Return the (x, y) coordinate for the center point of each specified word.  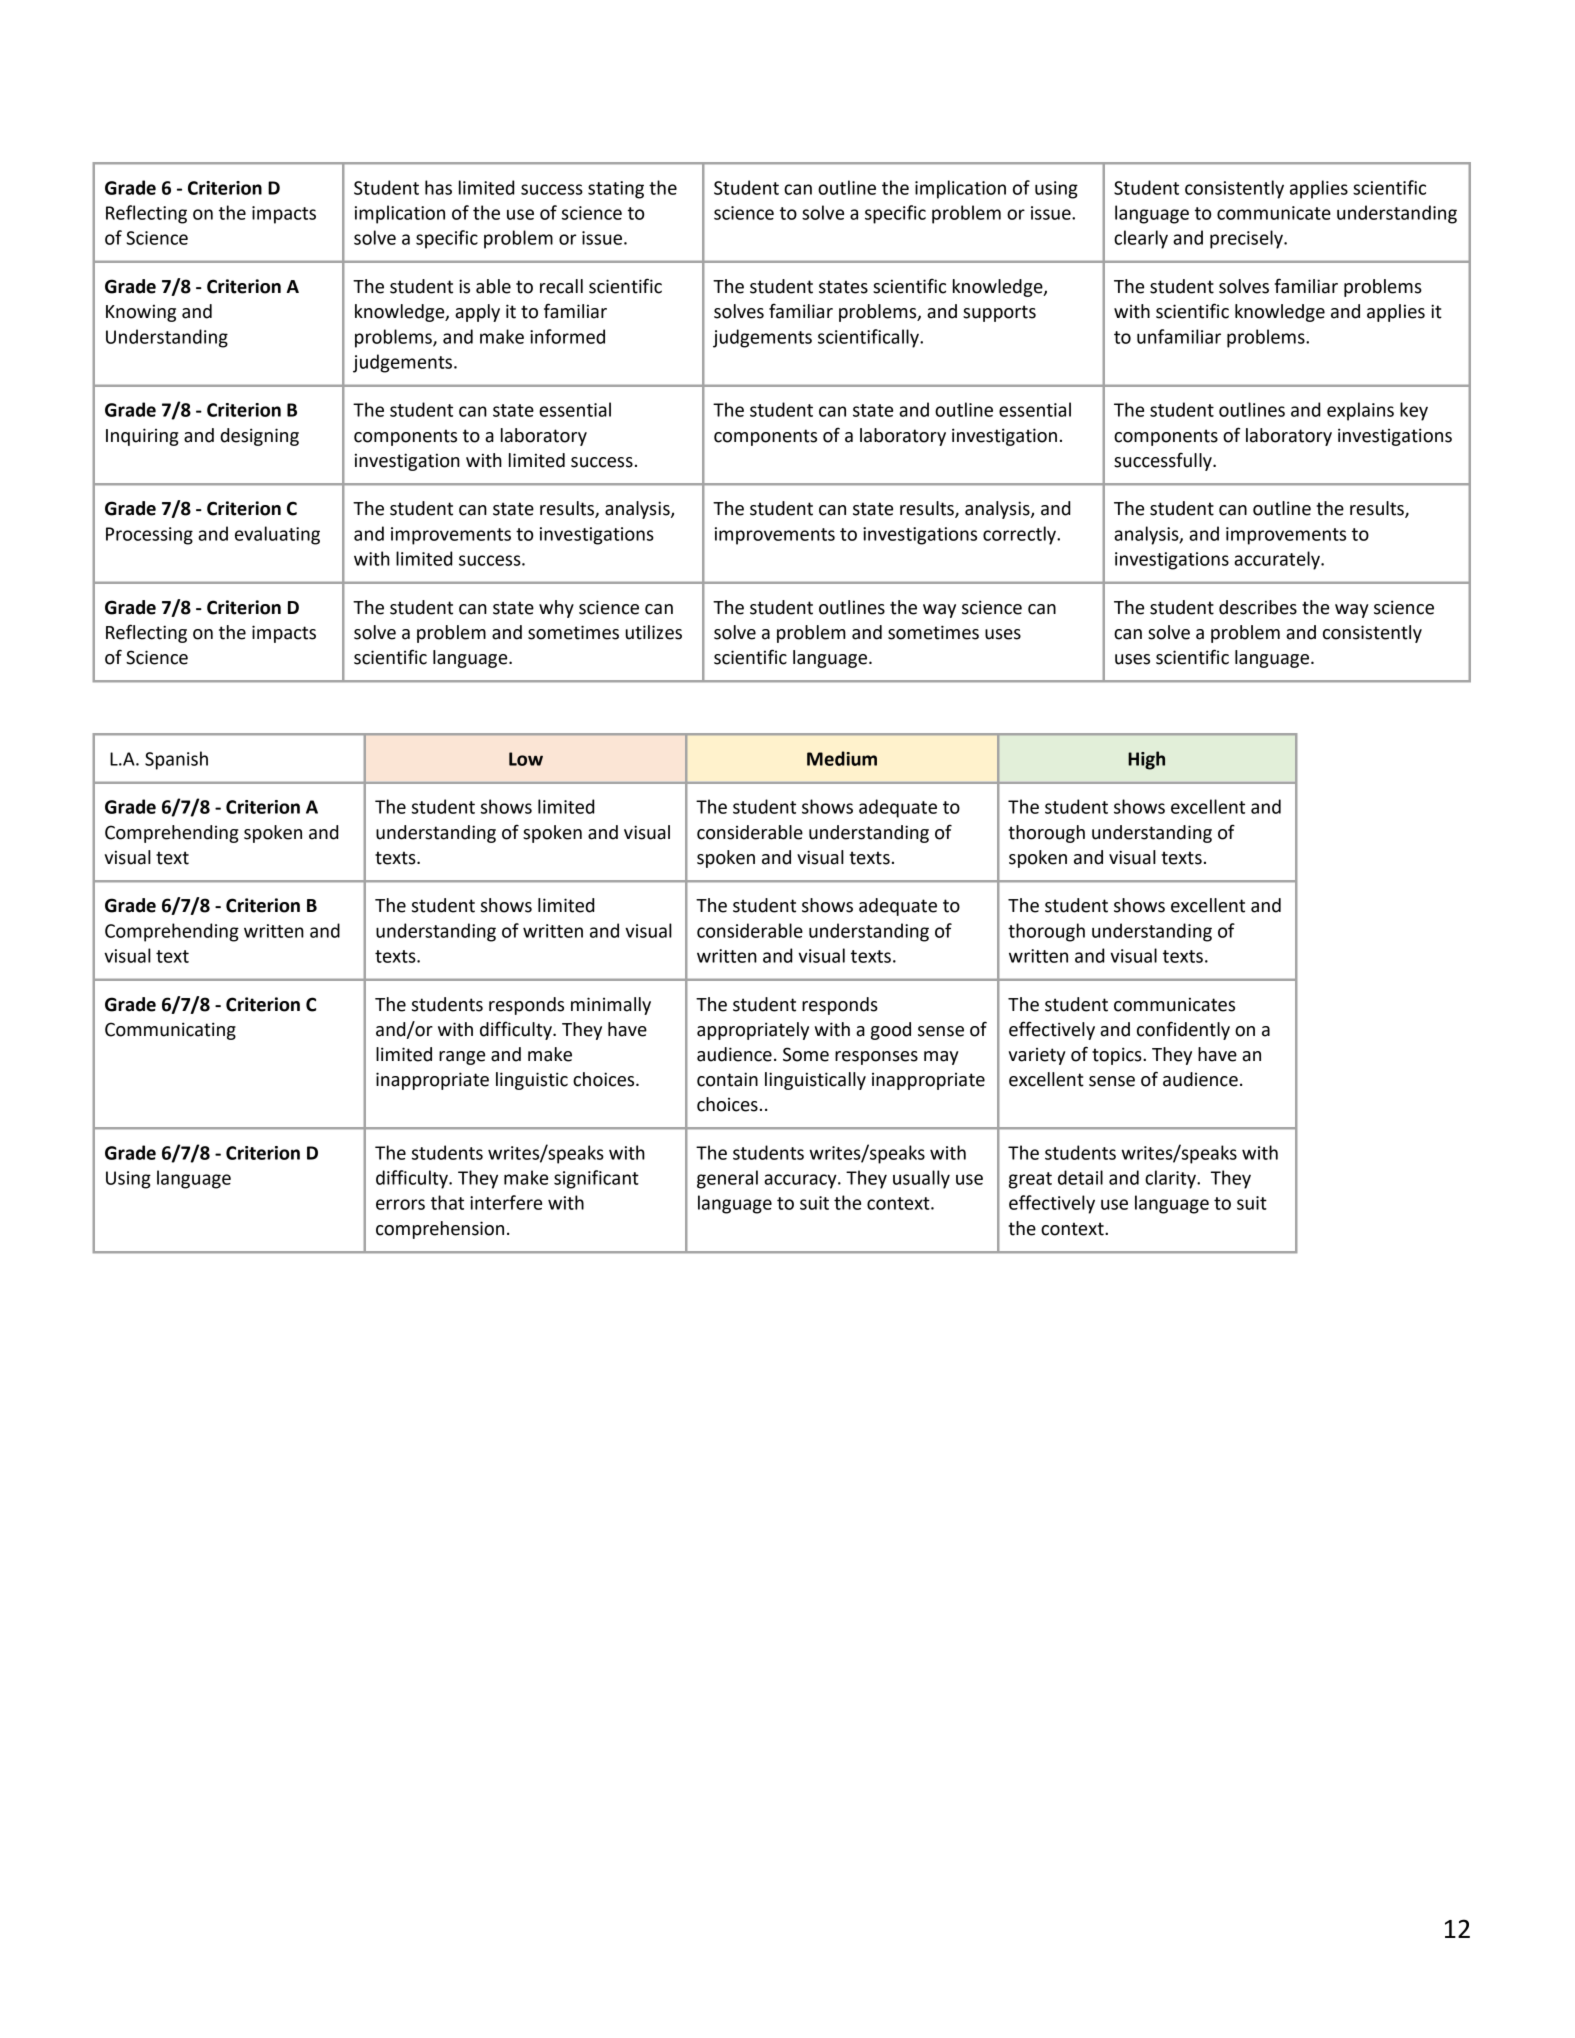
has (438, 187)
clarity (1171, 1179)
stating (616, 190)
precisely (1247, 239)
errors (400, 1204)
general (727, 1179)
